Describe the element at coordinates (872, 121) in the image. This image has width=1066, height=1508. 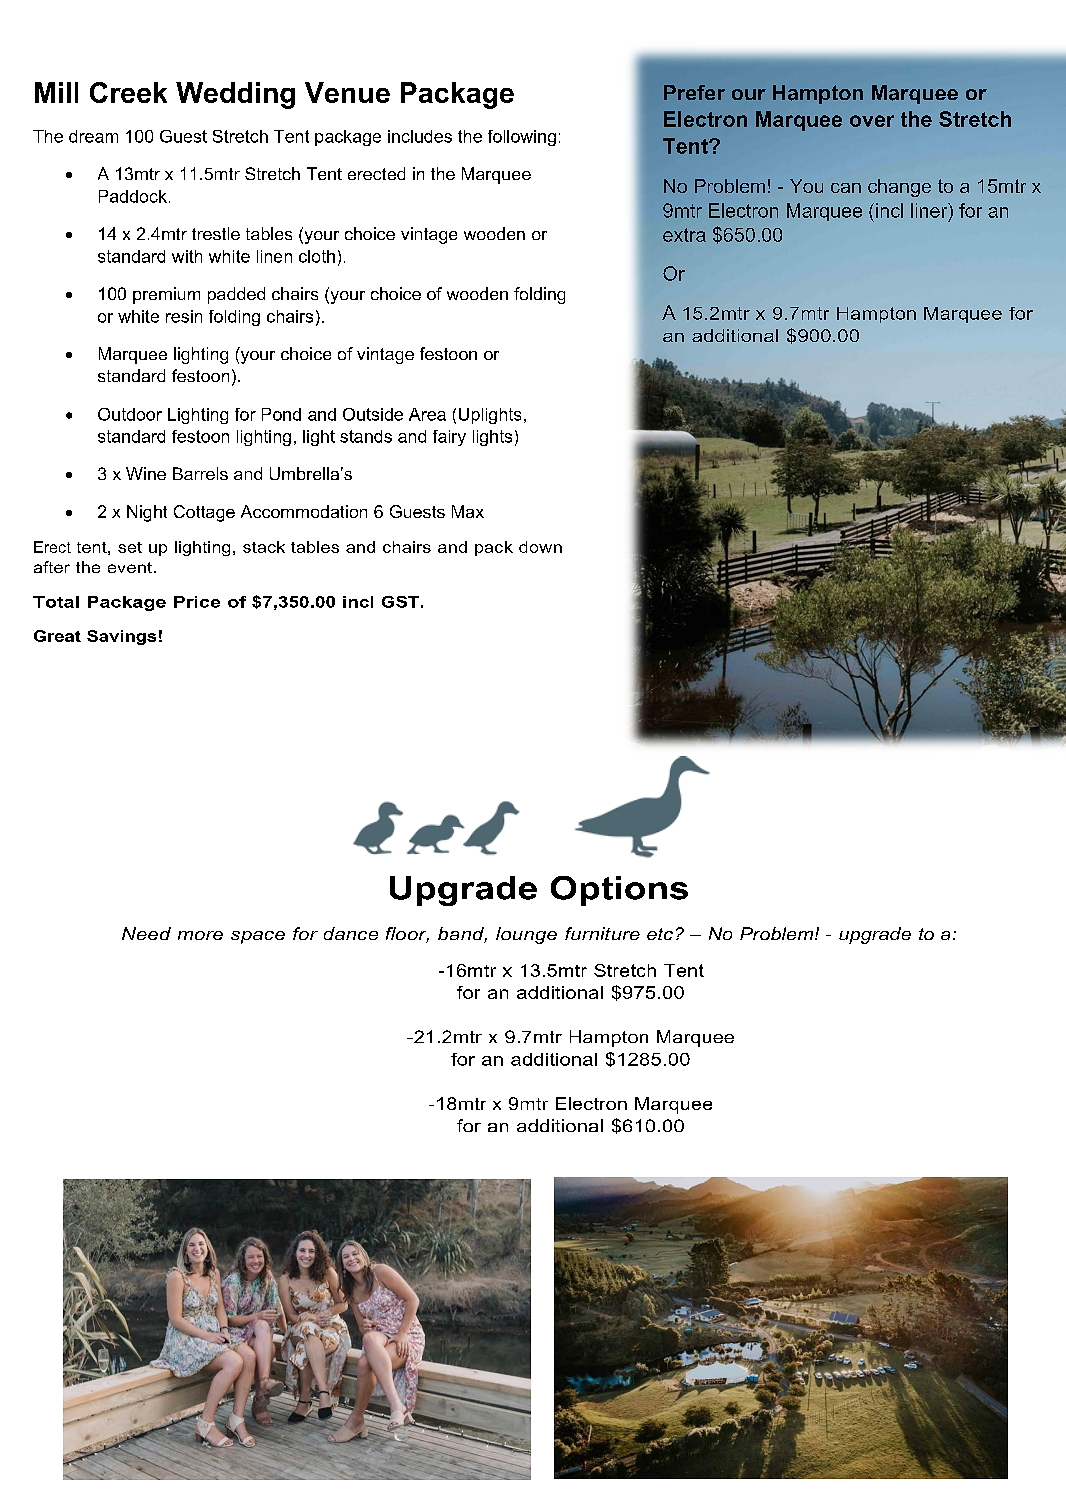
I see `over` at that location.
